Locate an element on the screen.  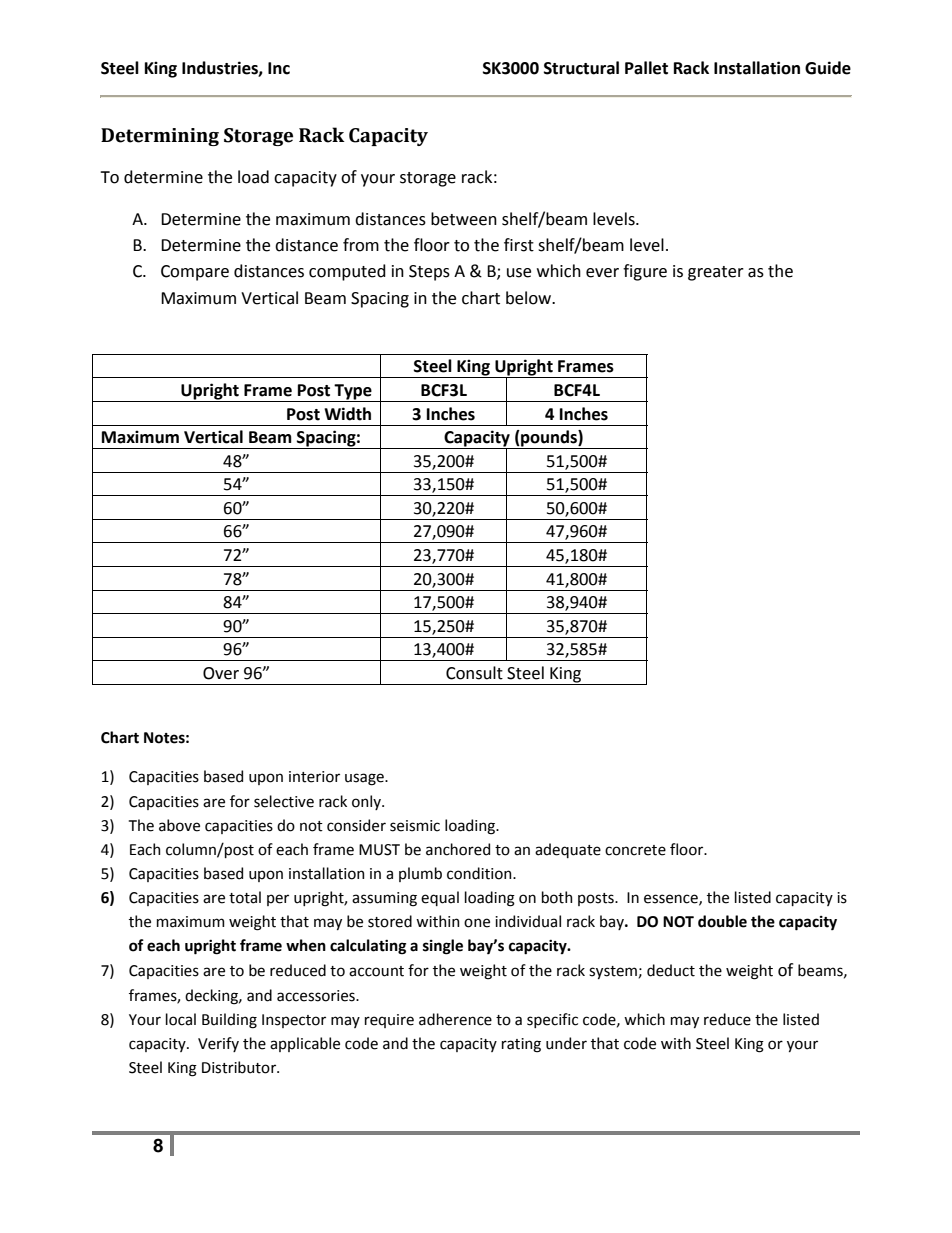
Determining is located at coordinates (160, 137).
